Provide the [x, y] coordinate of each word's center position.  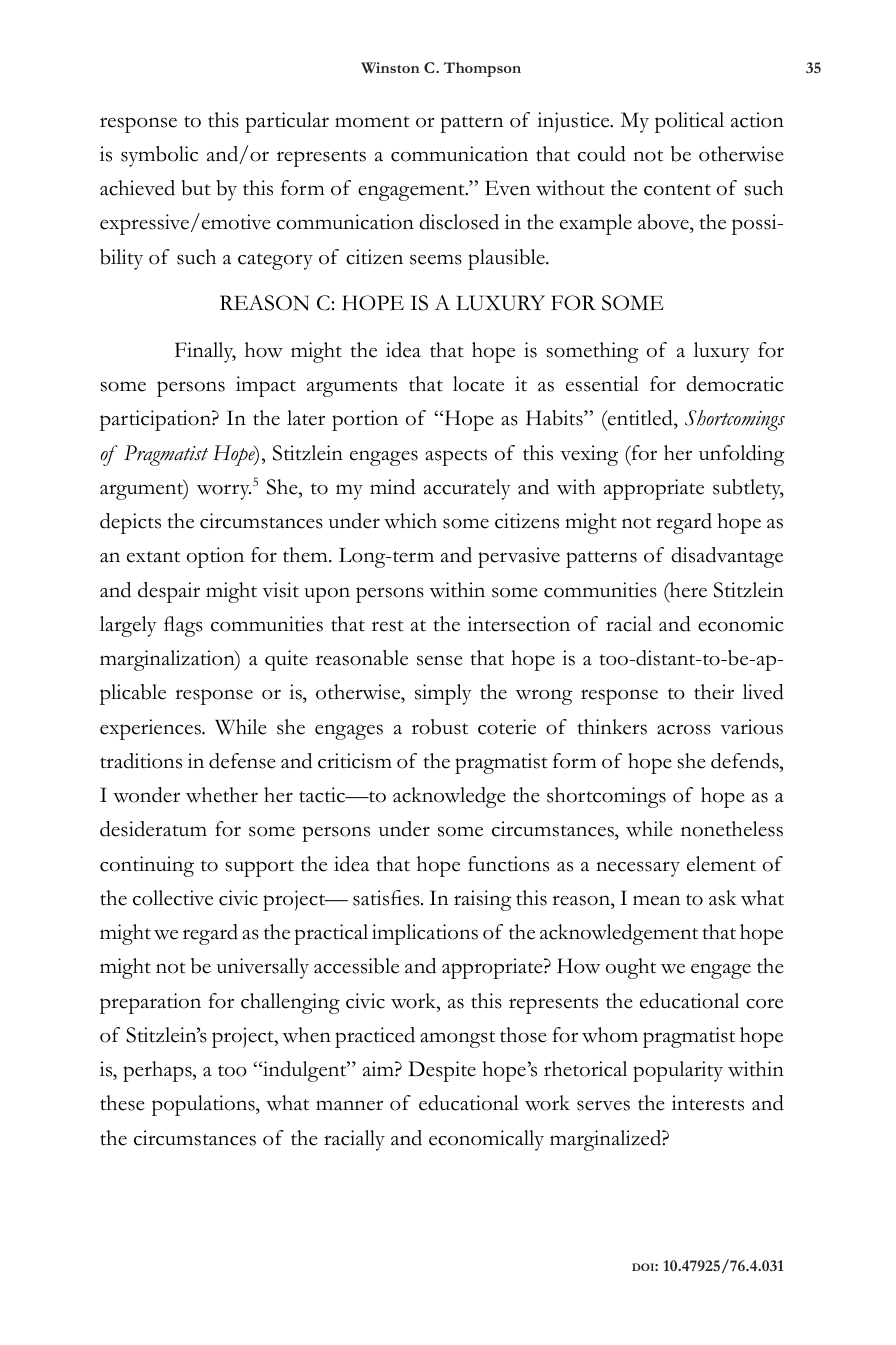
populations [204, 1105]
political [689, 122]
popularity [678, 1071]
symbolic [159, 156]
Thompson [482, 69]
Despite [442, 1071]
